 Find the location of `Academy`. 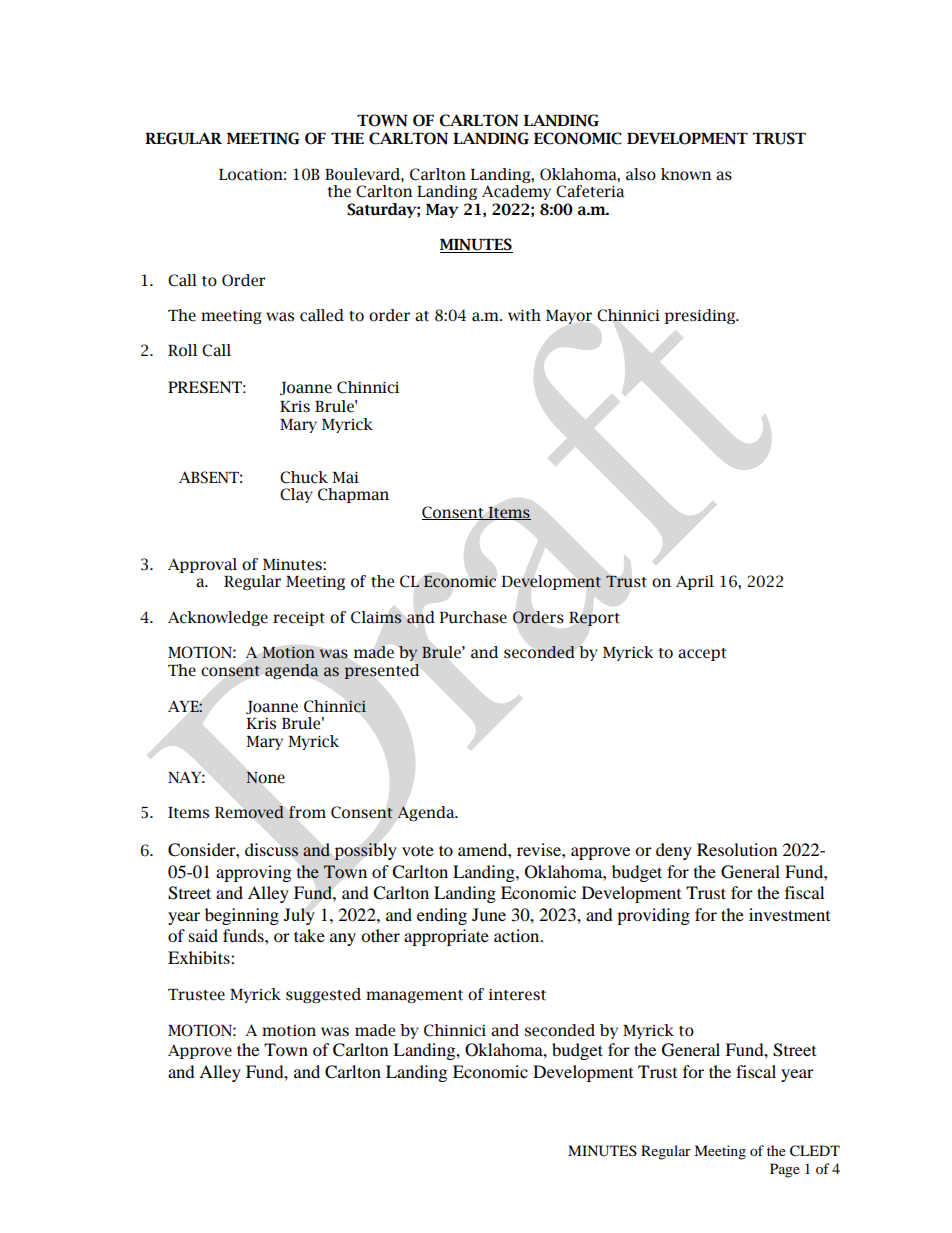

Academy is located at coordinates (516, 192).
